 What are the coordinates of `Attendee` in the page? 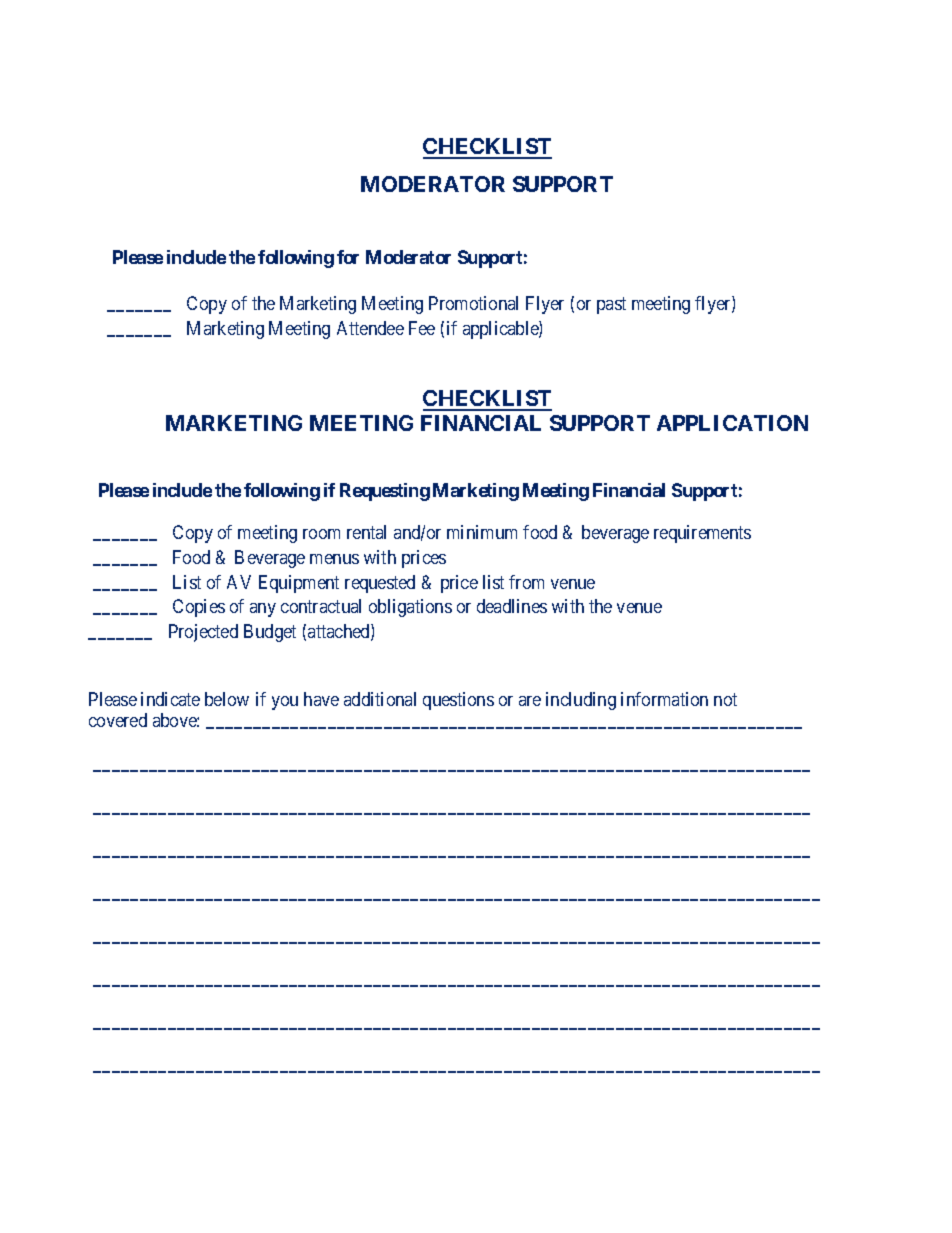 It's located at (370, 328).
